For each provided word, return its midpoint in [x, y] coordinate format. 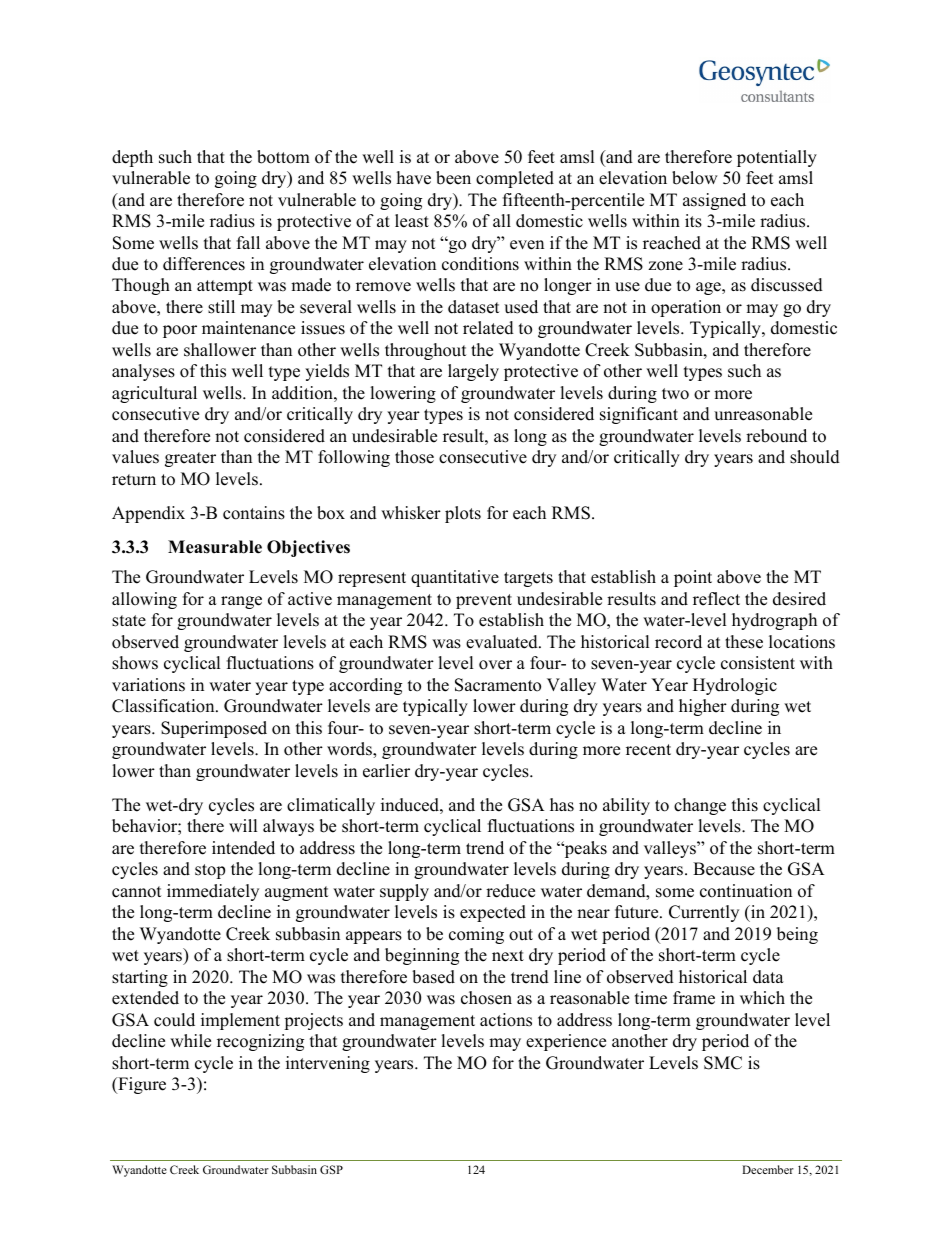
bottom [283, 157]
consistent [758, 663]
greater [190, 459]
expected [493, 913]
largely [473, 372]
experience [566, 1042]
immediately [213, 892]
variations [148, 685]
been [453, 178]
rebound [776, 436]
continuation [746, 891]
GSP [331, 1169]
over [495, 665]
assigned [714, 201]
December [768, 1169]
